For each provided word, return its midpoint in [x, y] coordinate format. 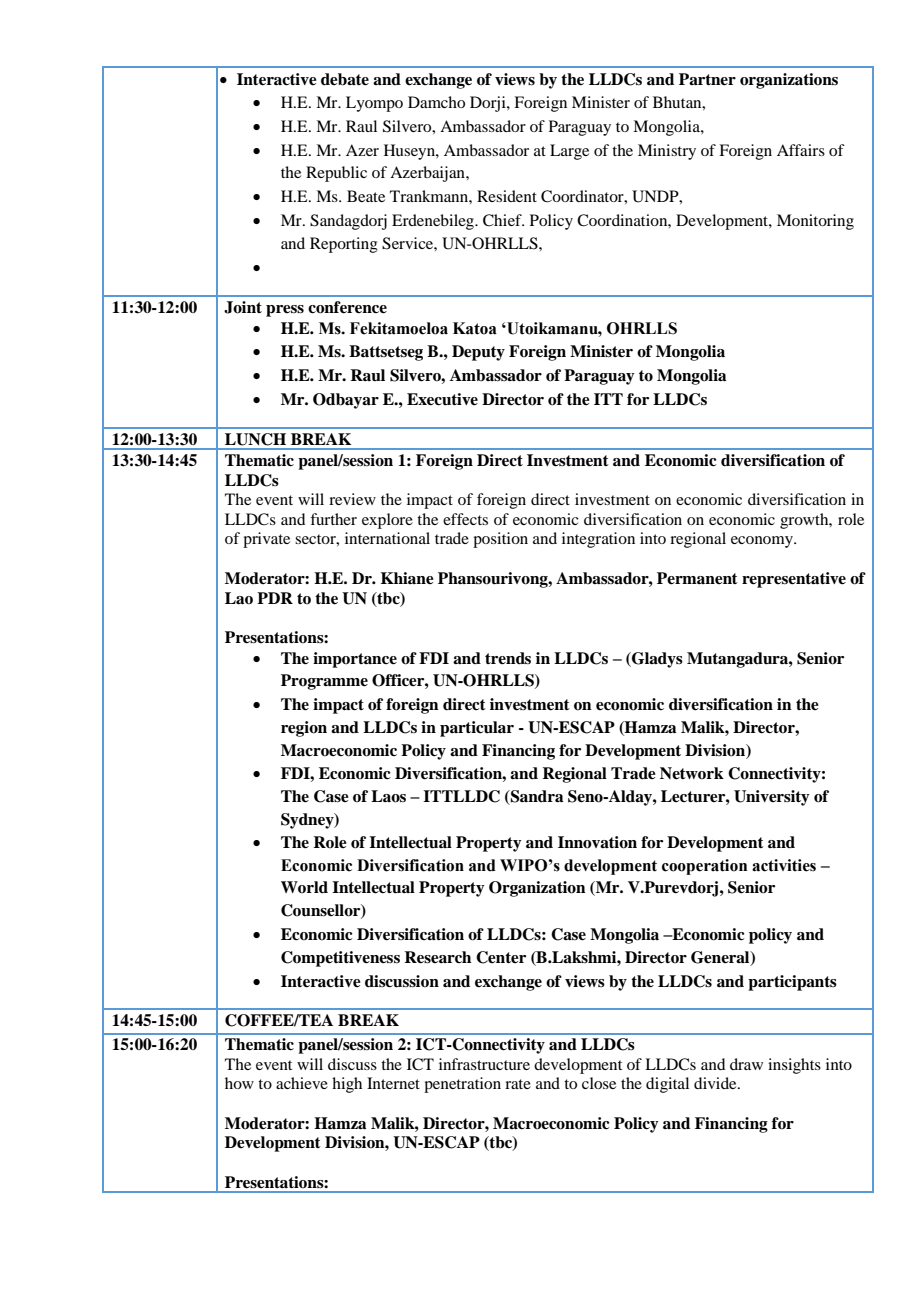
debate [345, 79]
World [304, 887]
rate [518, 1084]
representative [794, 580]
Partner [707, 79]
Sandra [536, 797]
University [772, 798]
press [285, 311]
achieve [302, 1083]
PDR [275, 598]
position [500, 540]
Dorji [489, 104]
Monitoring [815, 222]
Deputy [478, 353]
